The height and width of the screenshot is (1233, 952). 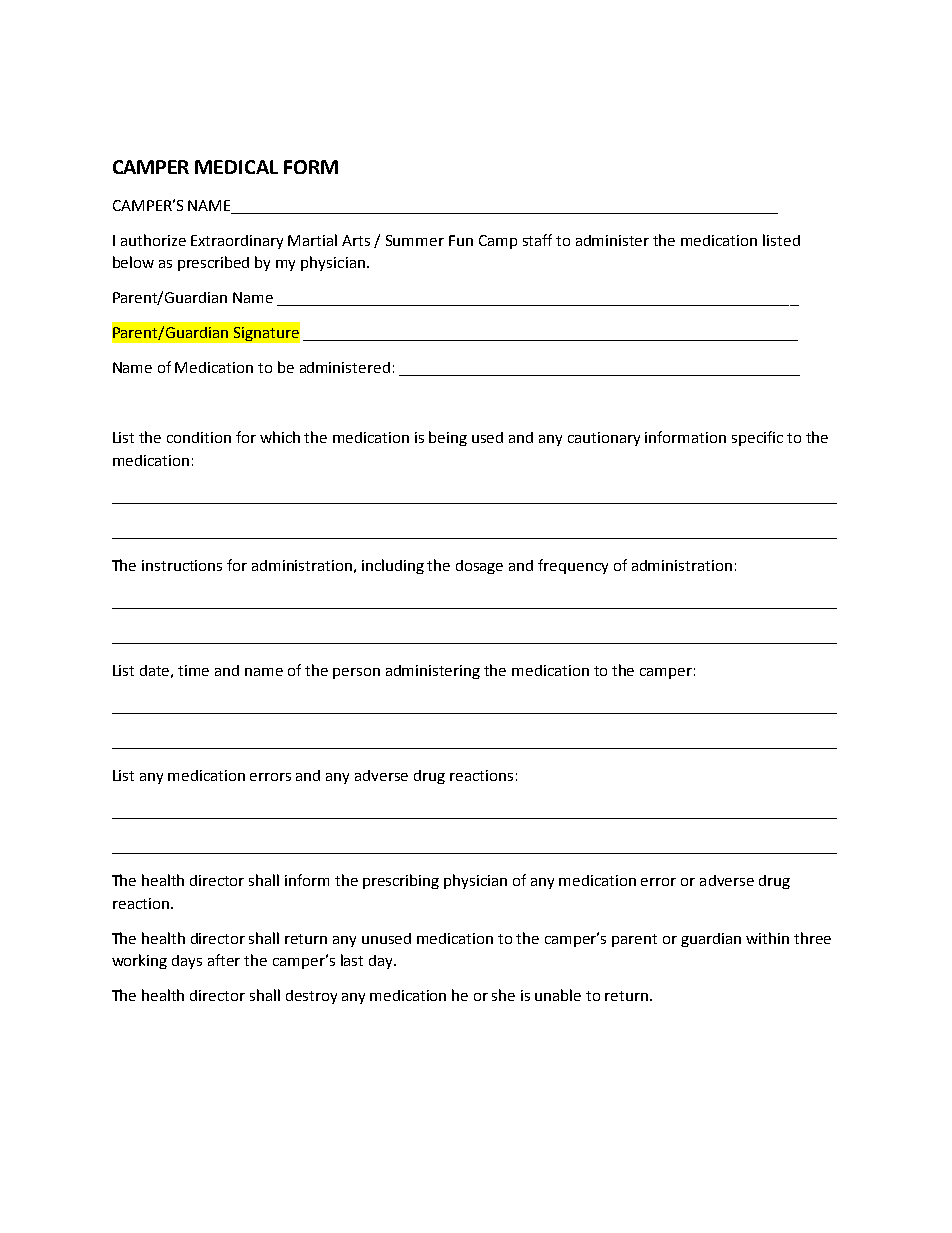 I want to click on within, so click(x=767, y=938).
